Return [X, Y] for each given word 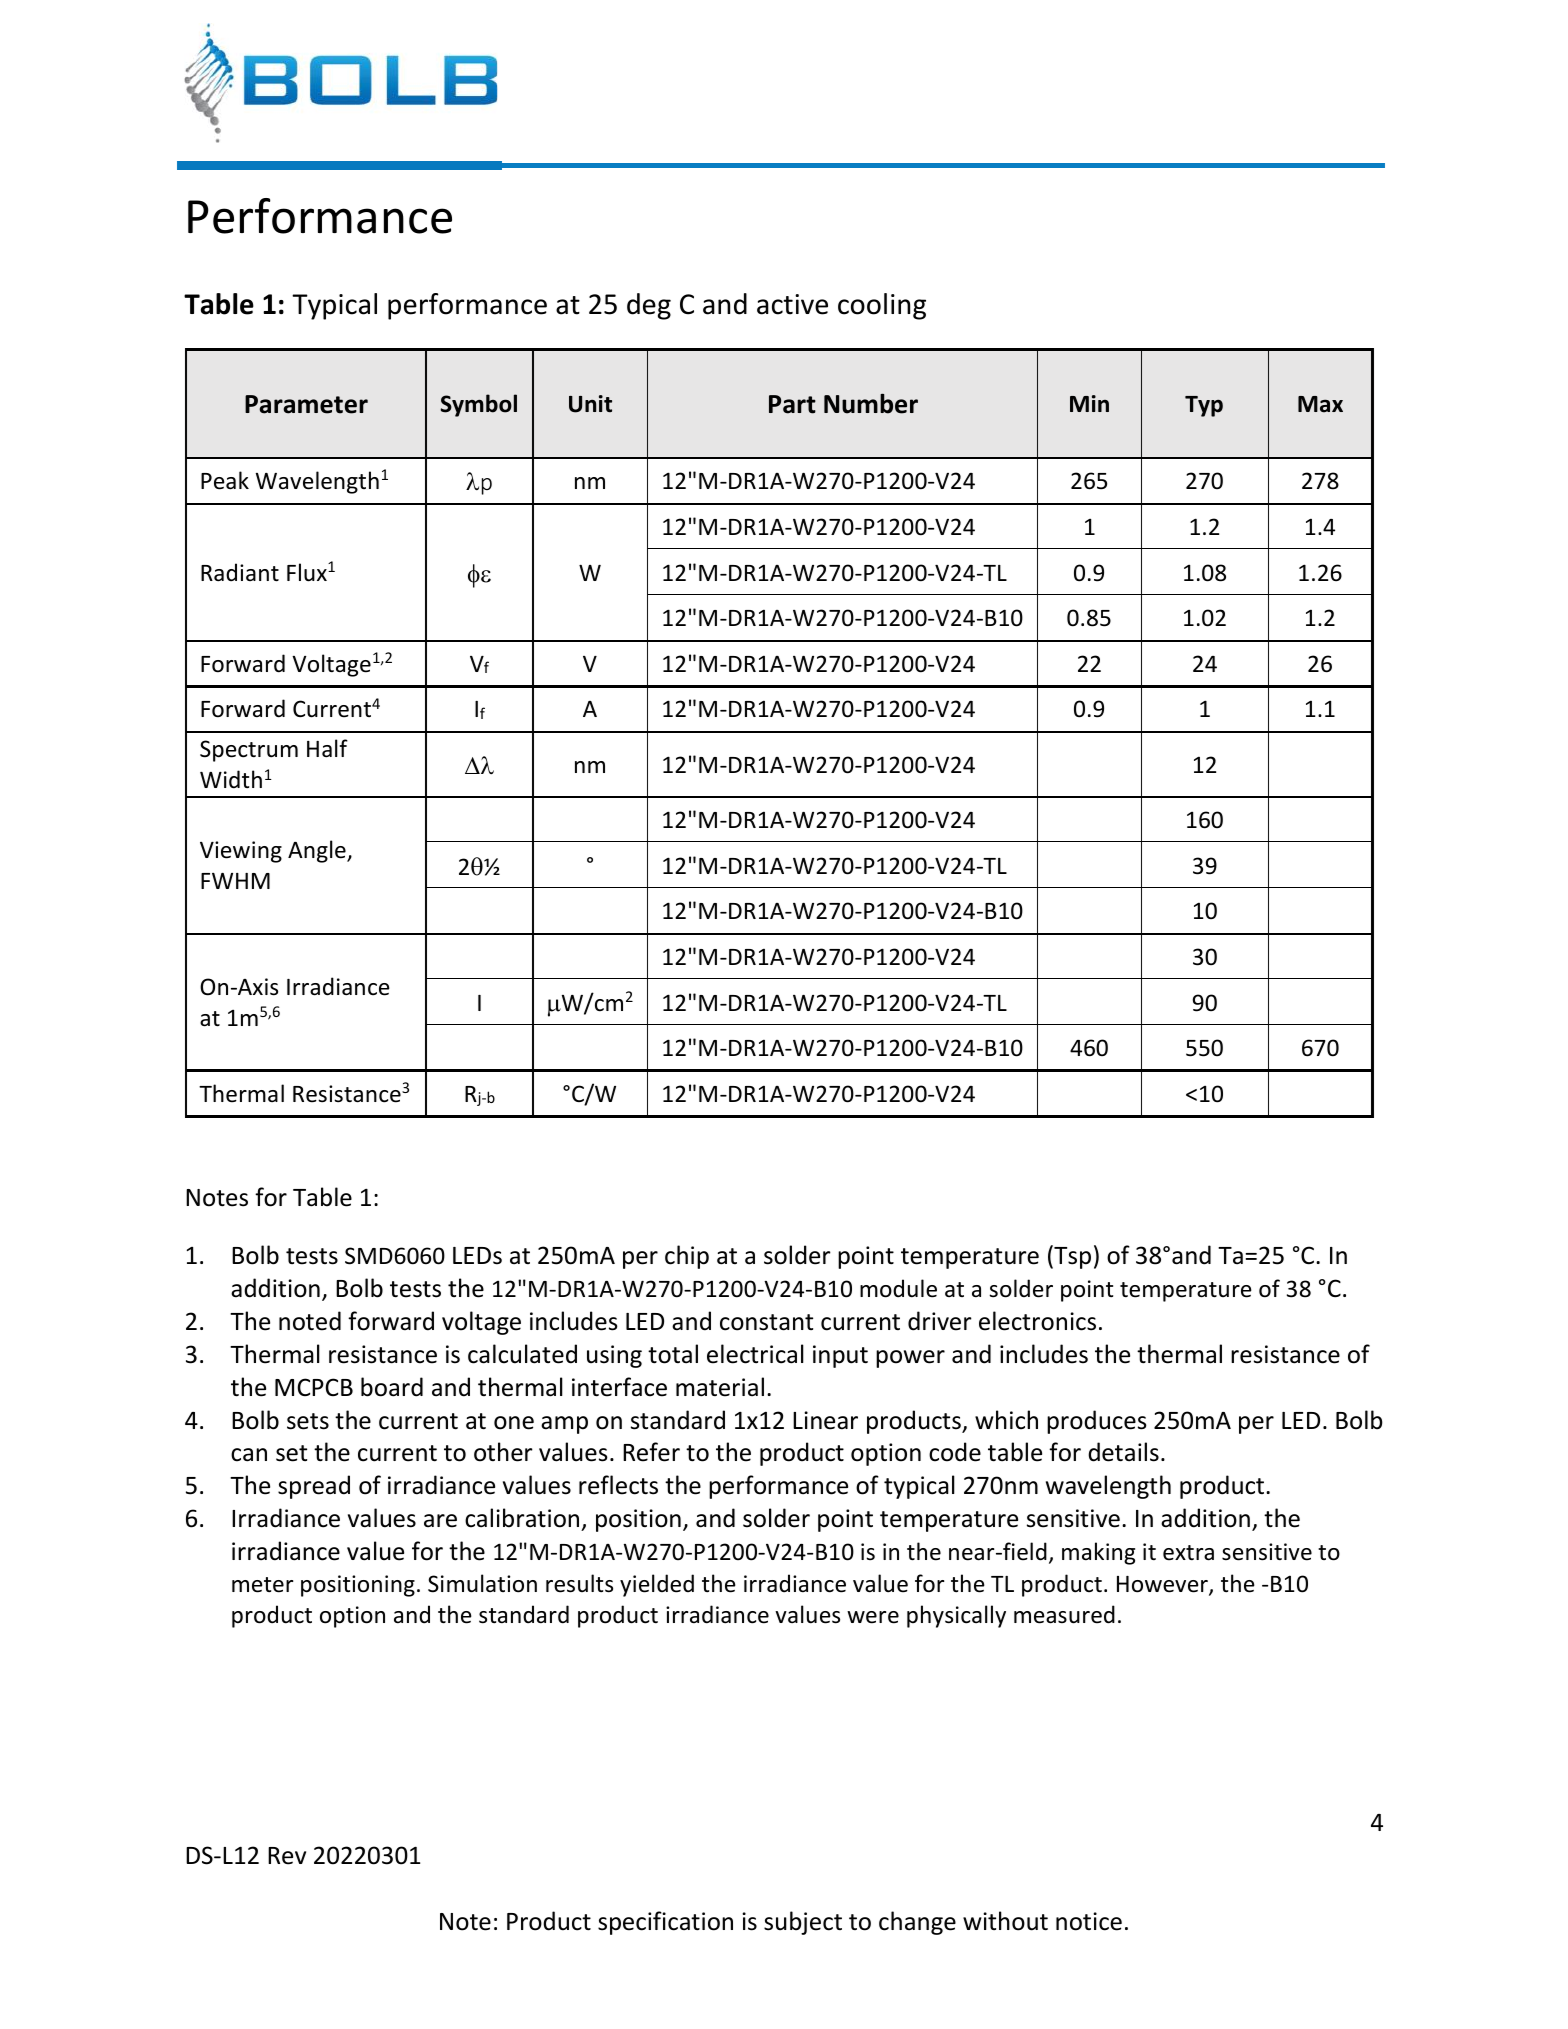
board [392, 1387]
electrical [755, 1354]
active [792, 304]
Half [327, 748]
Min [1089, 403]
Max [1320, 404]
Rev [287, 1856]
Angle [318, 851]
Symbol [479, 405]
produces [1097, 1422]
